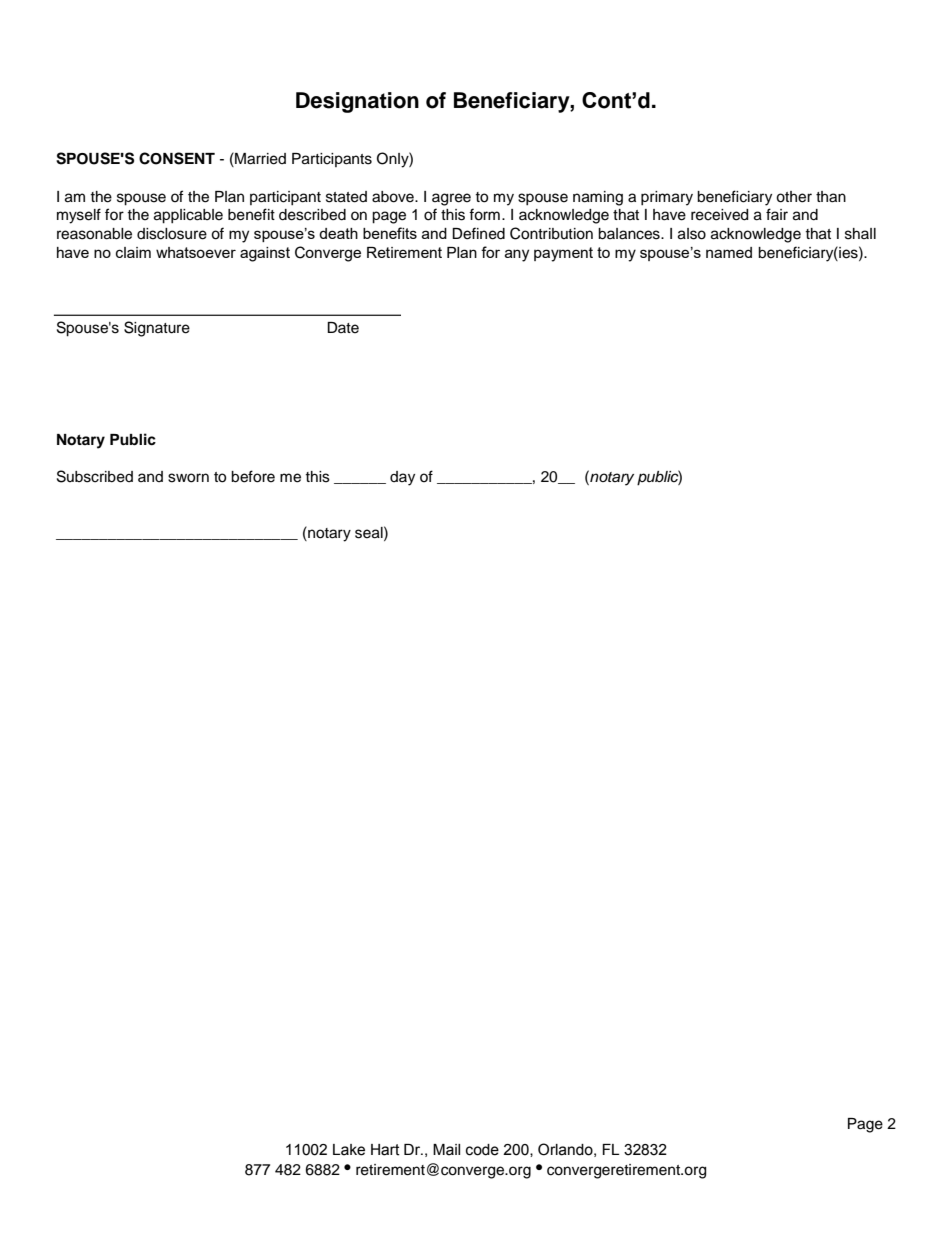 This screenshot has width=952, height=1233. I want to click on code, so click(482, 1150).
